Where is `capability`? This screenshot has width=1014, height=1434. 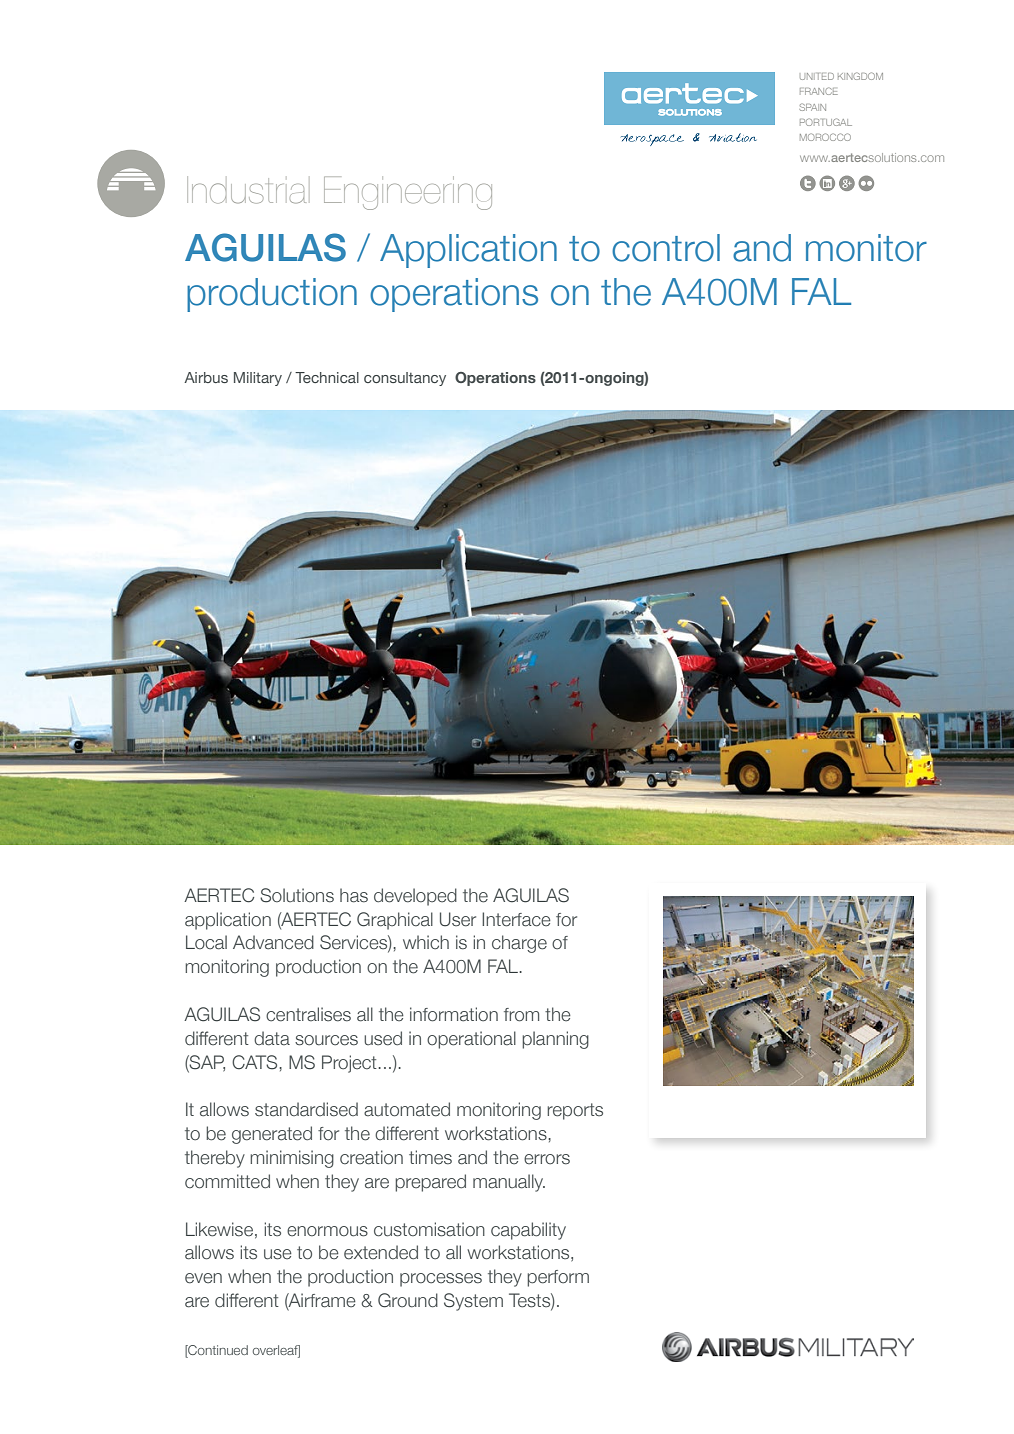
capability is located at coordinates (528, 1231).
